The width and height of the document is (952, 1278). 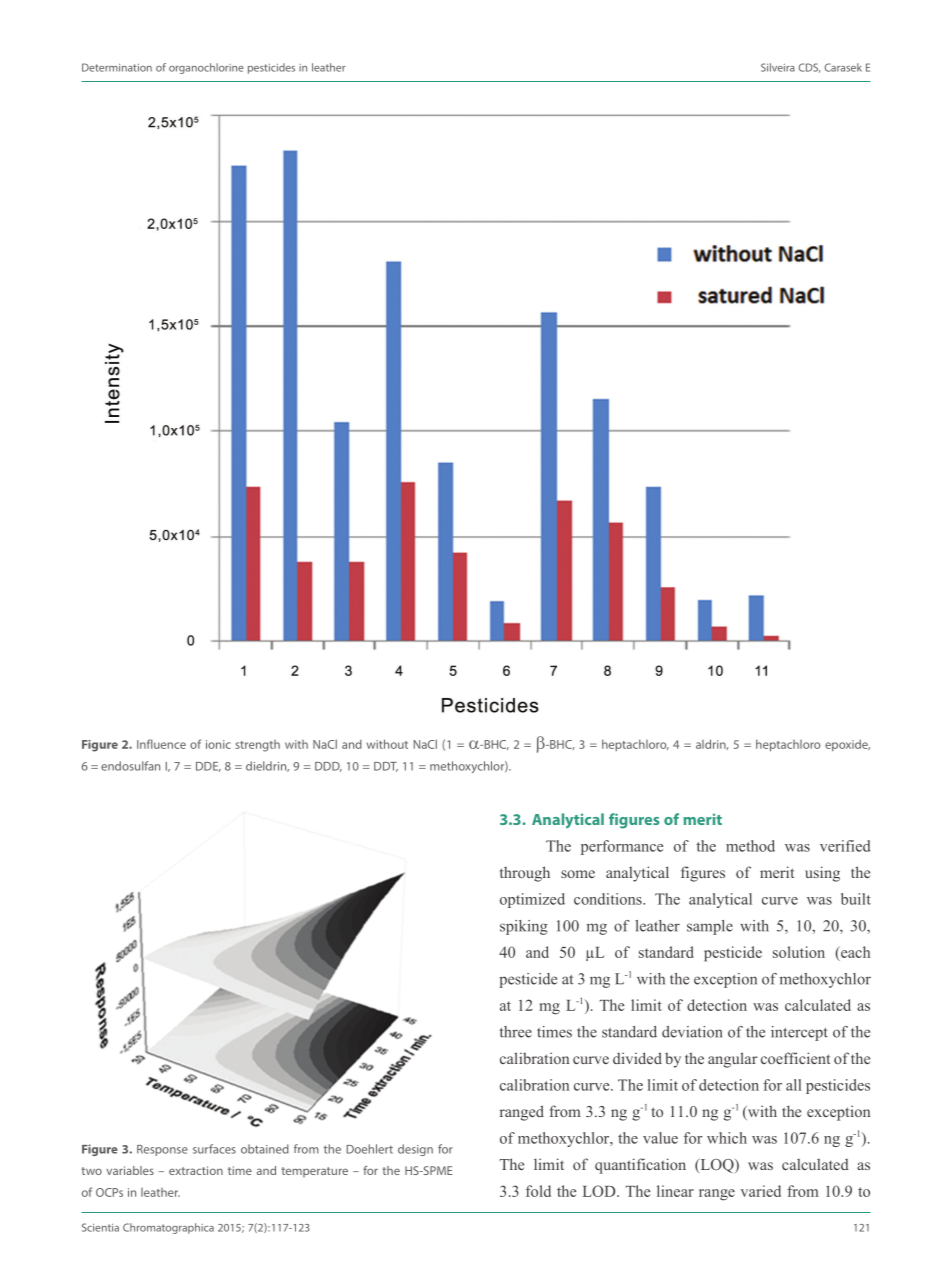 What do you see at coordinates (196, 1170) in the document?
I see `extraction` at bounding box center [196, 1170].
